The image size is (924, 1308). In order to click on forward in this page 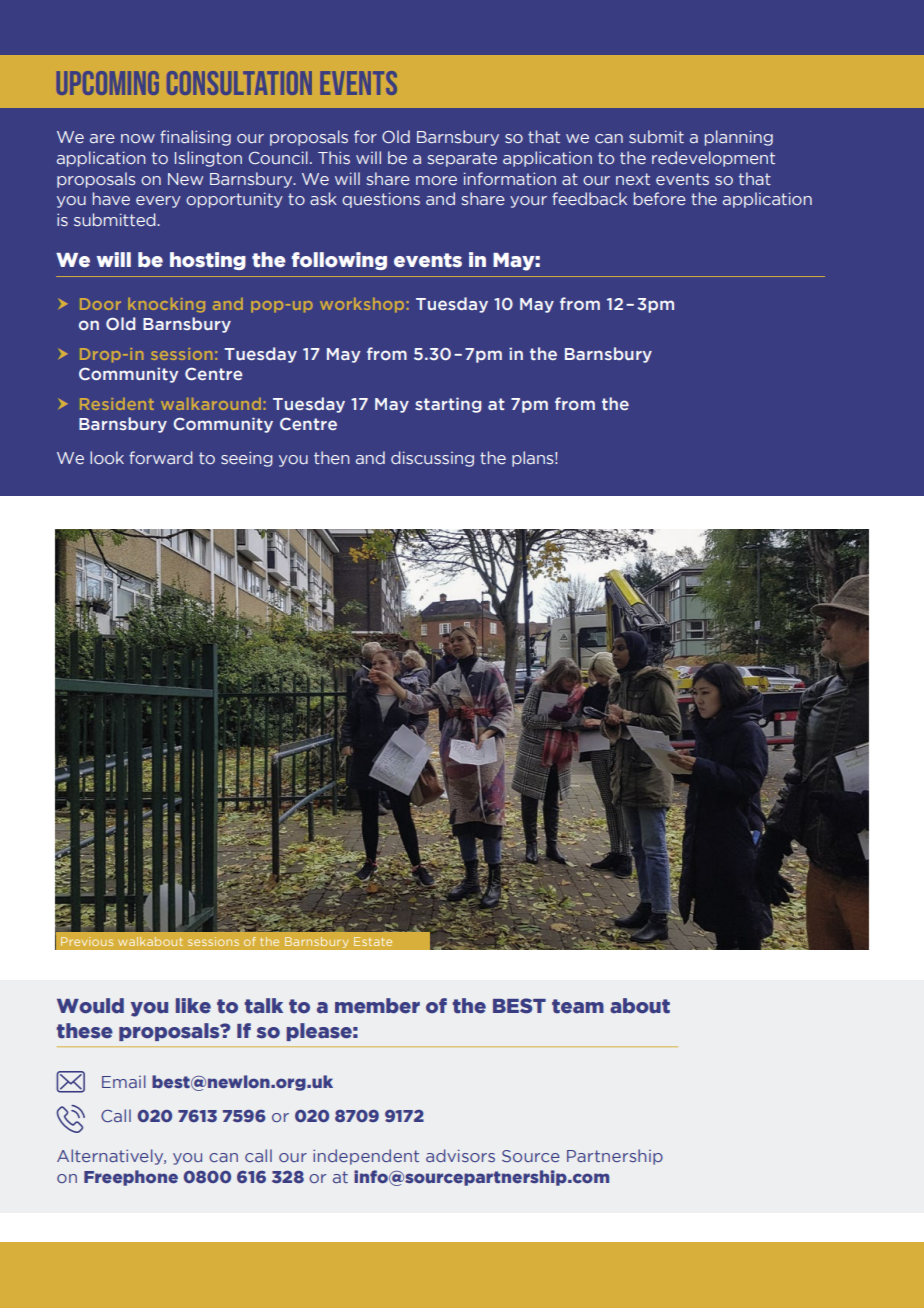, I will do `click(161, 457)`.
